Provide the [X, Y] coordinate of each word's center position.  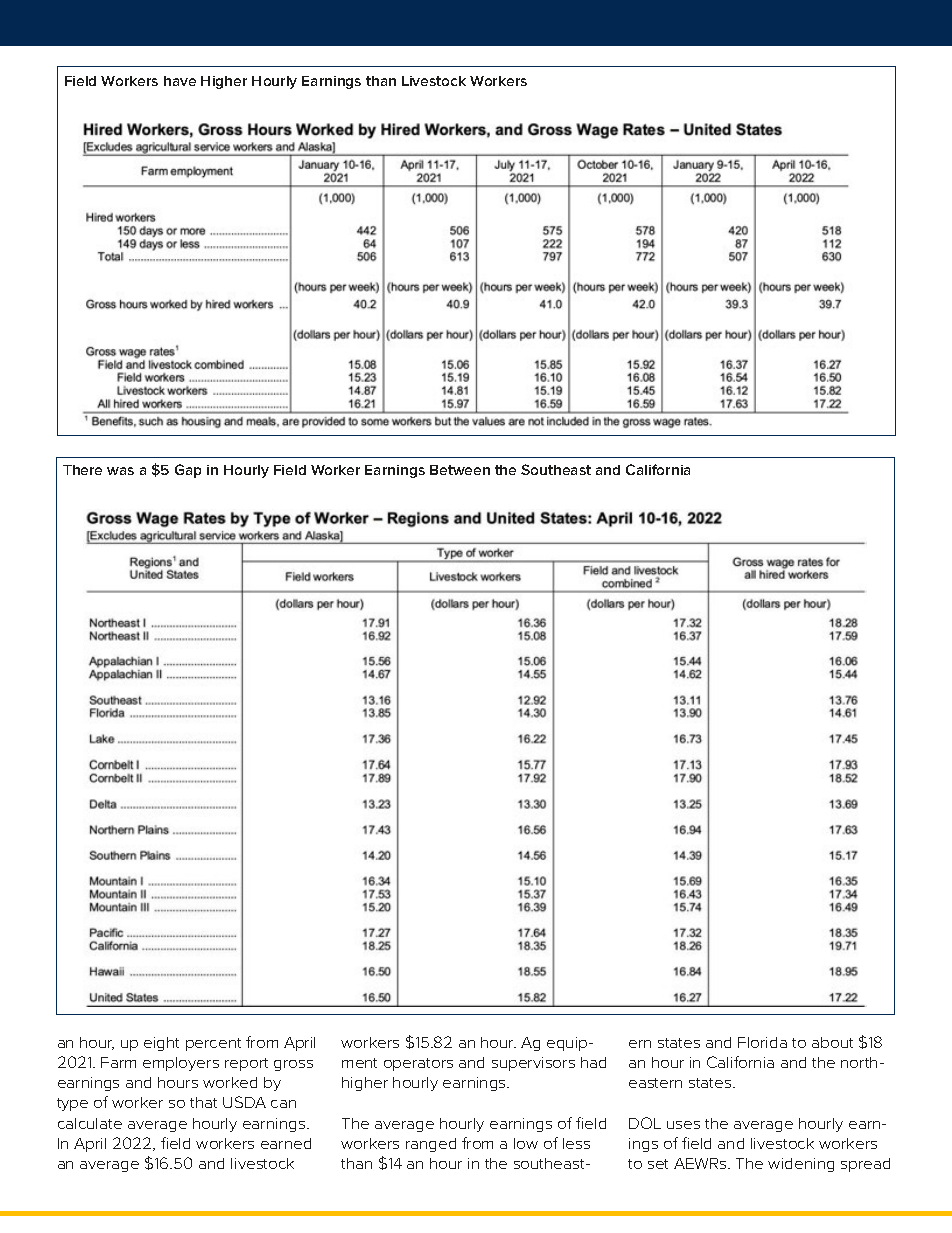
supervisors [533, 1064]
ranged [431, 1145]
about [832, 1042]
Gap [188, 471]
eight [161, 1044]
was [120, 471]
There [82, 470]
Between [460, 470]
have [180, 81]
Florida [762, 1042]
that [203, 1102]
